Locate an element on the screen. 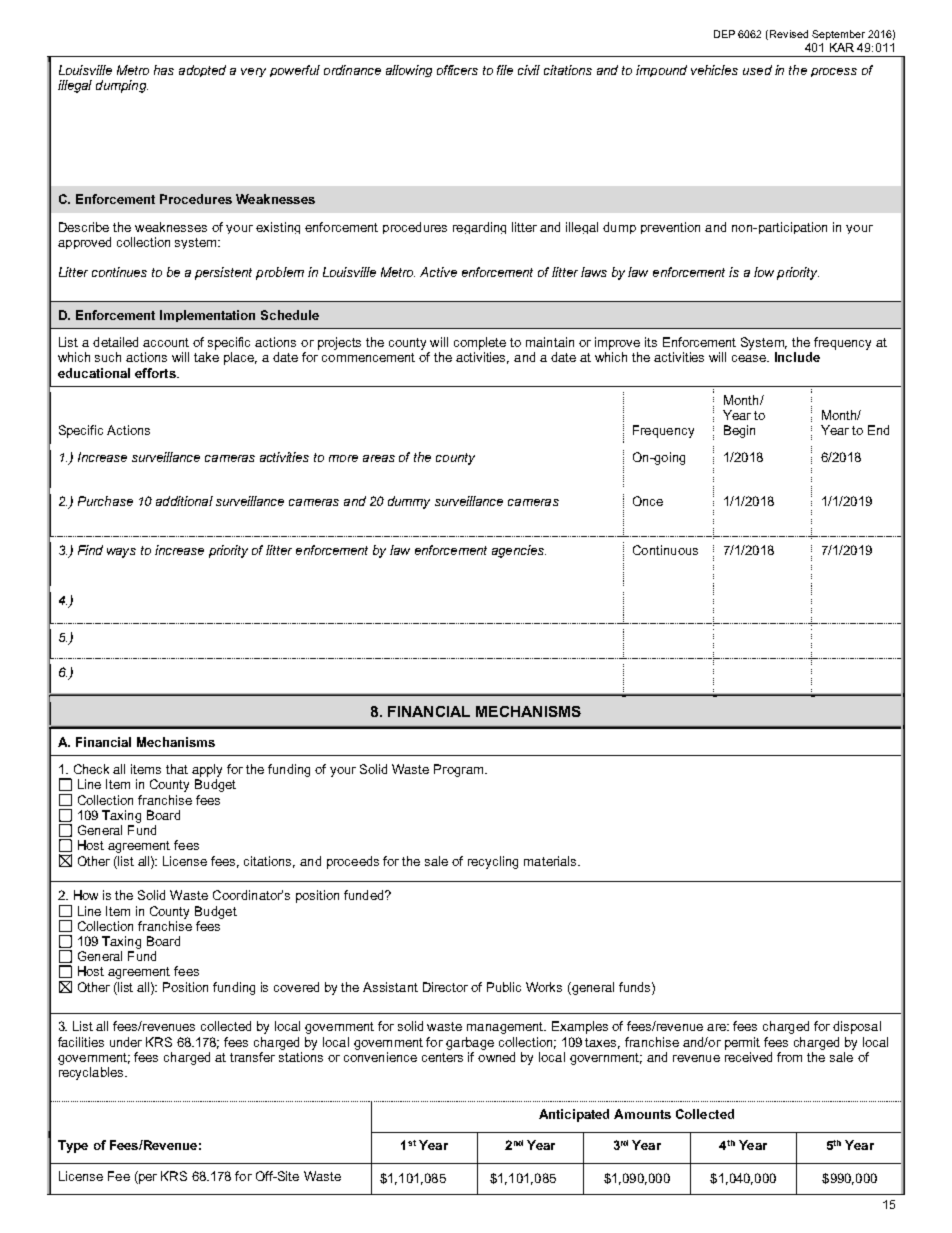 The width and height of the screenshot is (952, 1233). recycling is located at coordinates (493, 862).
